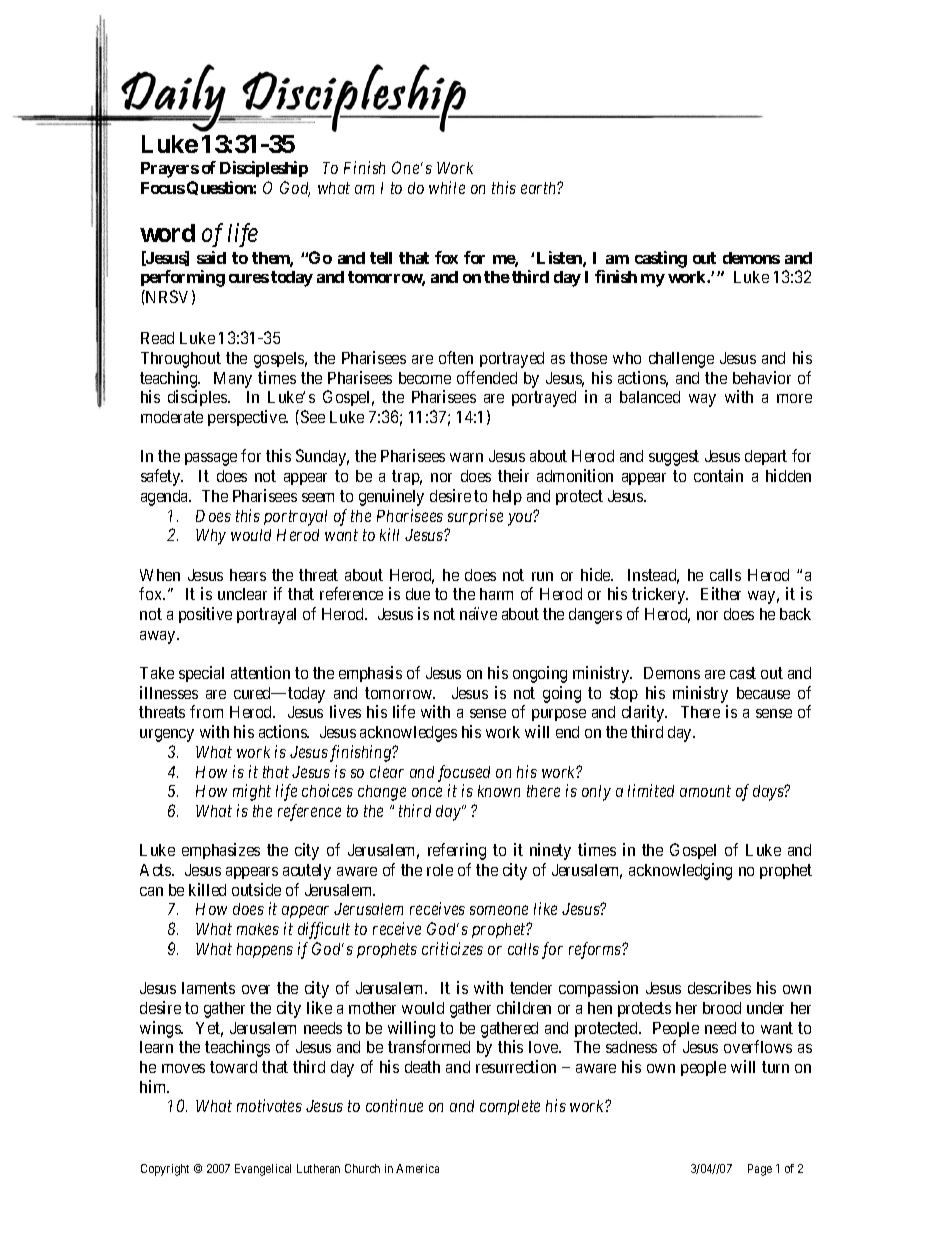 The width and height of the document is (952, 1233). I want to click on acknowledges, so click(408, 734).
